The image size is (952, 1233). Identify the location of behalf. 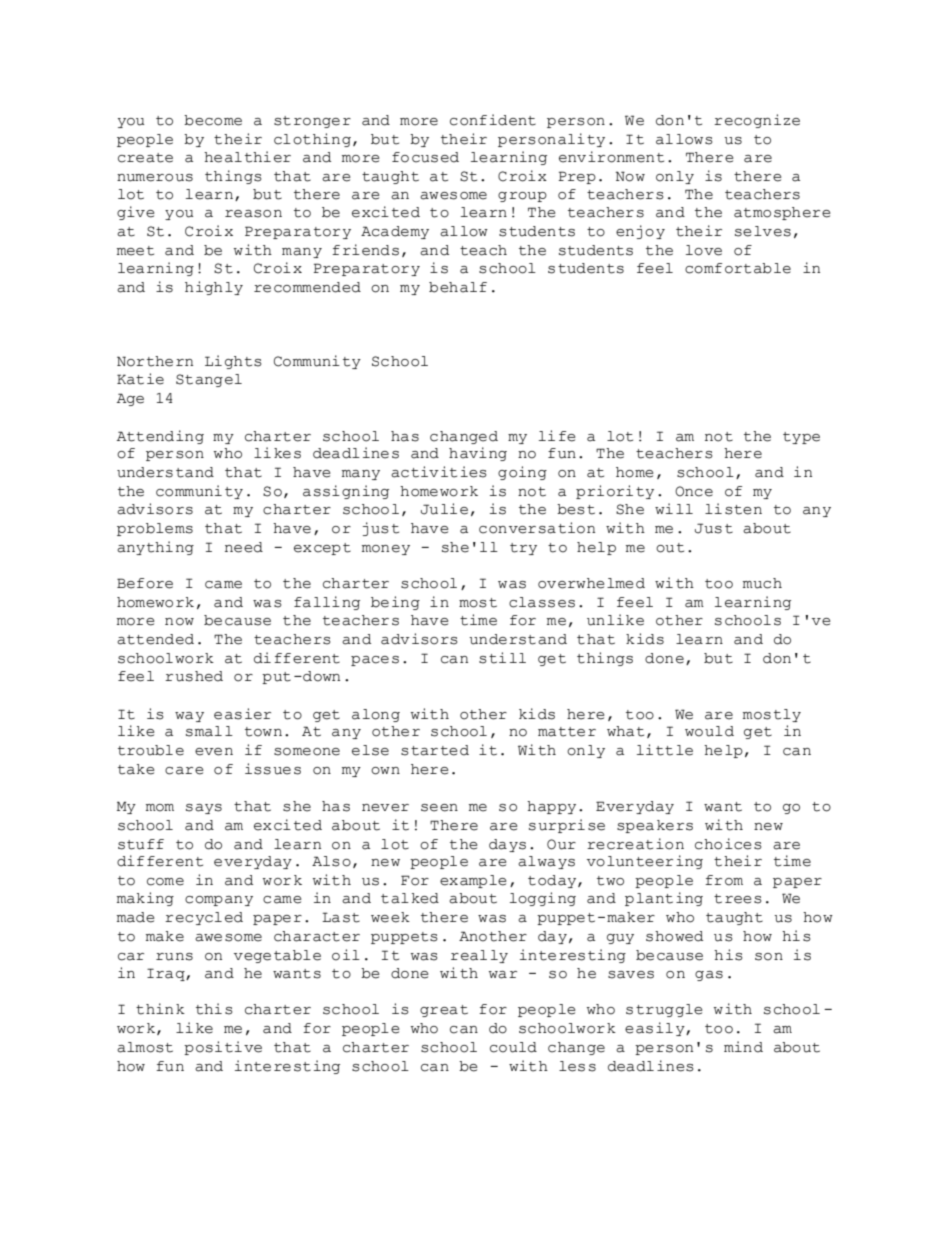
(458, 287).
